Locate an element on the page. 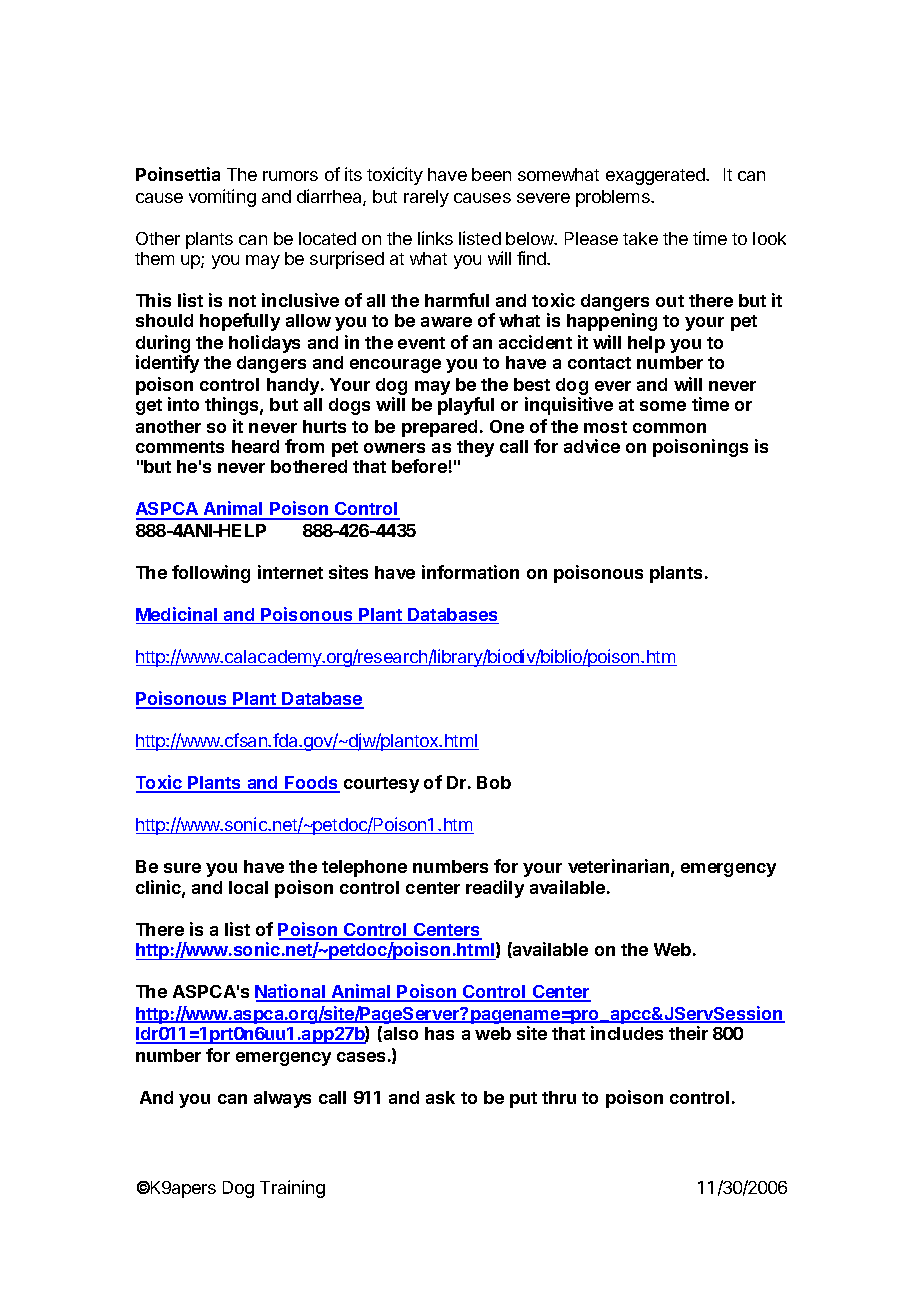 The width and height of the page is (924, 1308). readily is located at coordinates (495, 889).
